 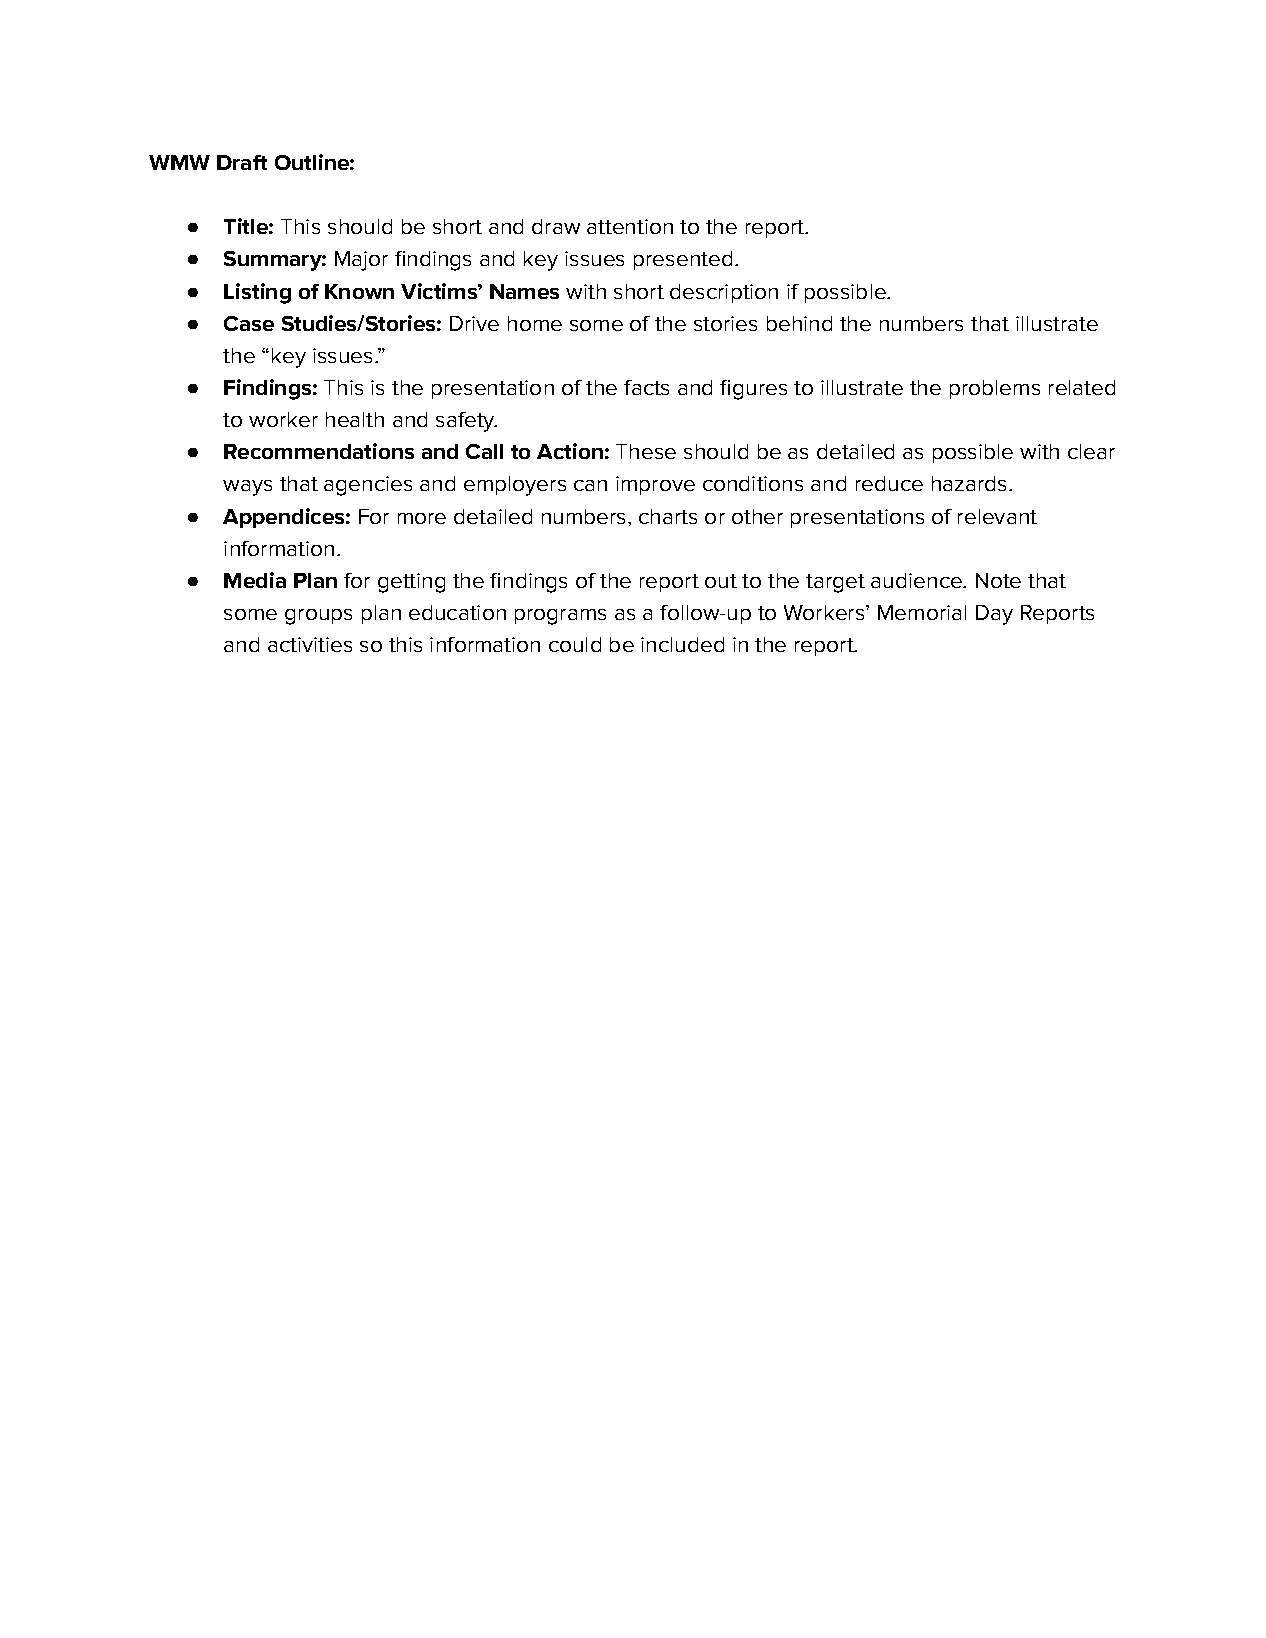 I want to click on more, so click(x=422, y=518).
